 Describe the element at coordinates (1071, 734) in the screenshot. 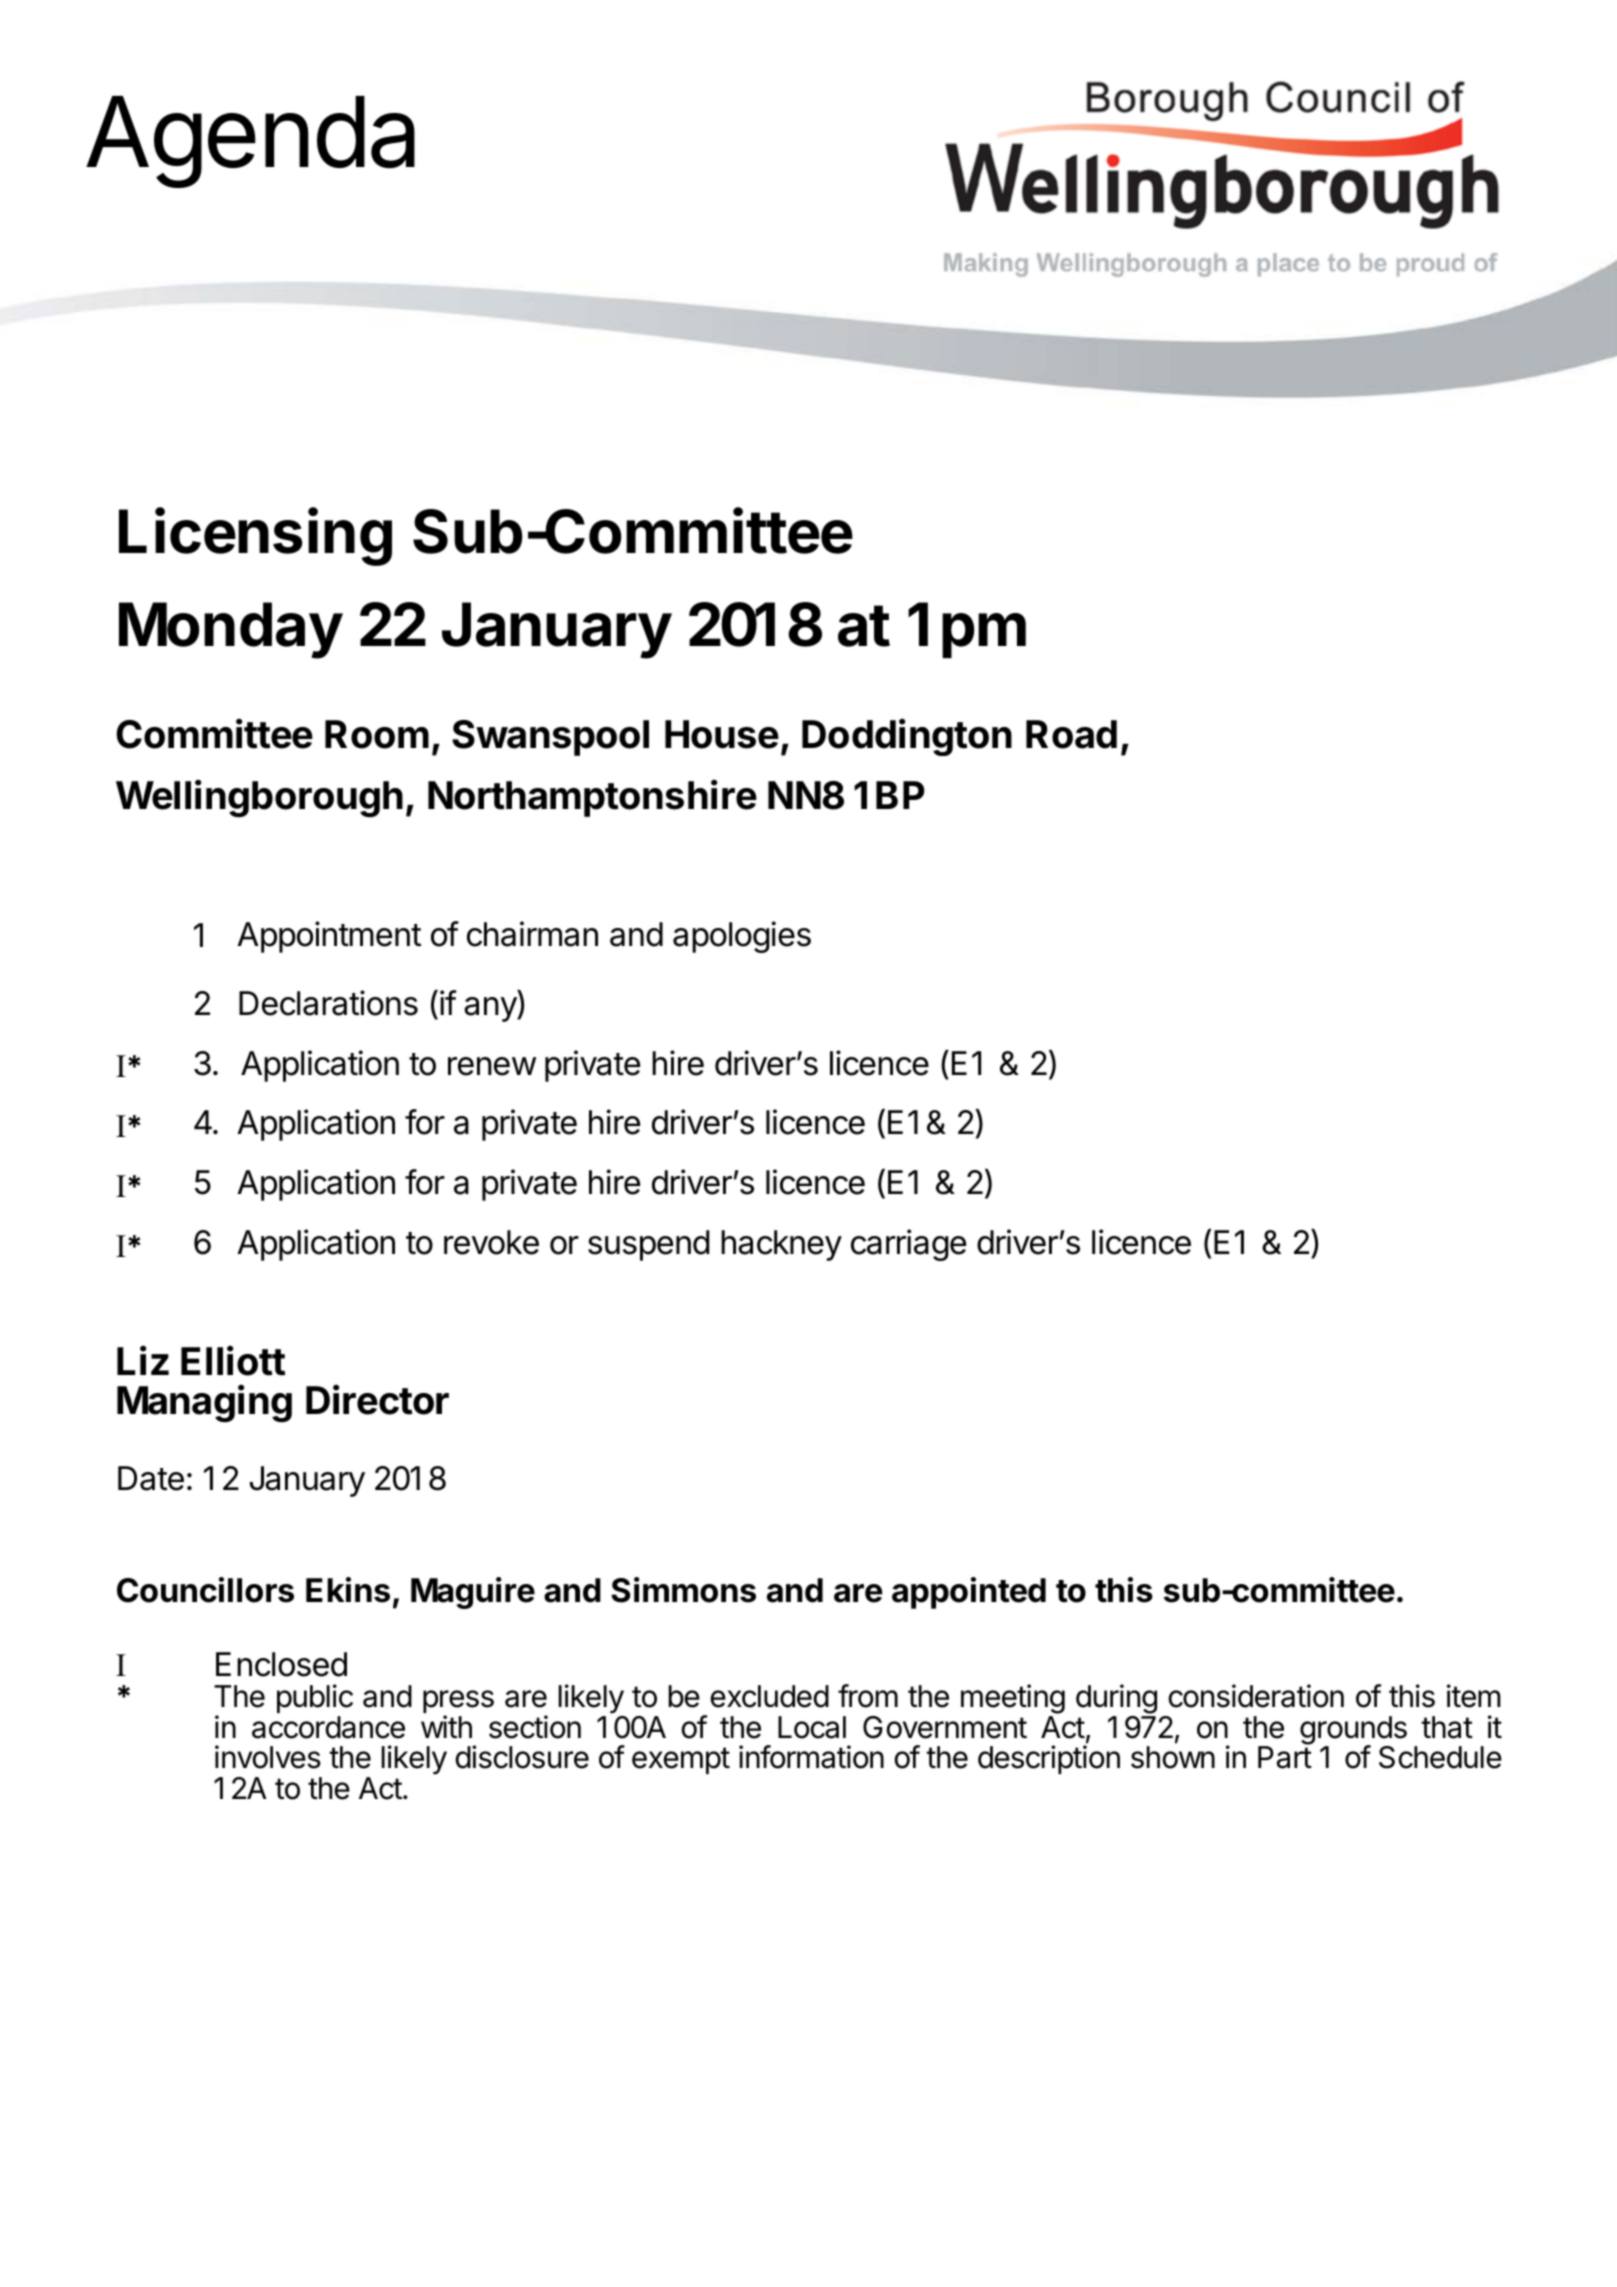

I see `Road` at that location.
